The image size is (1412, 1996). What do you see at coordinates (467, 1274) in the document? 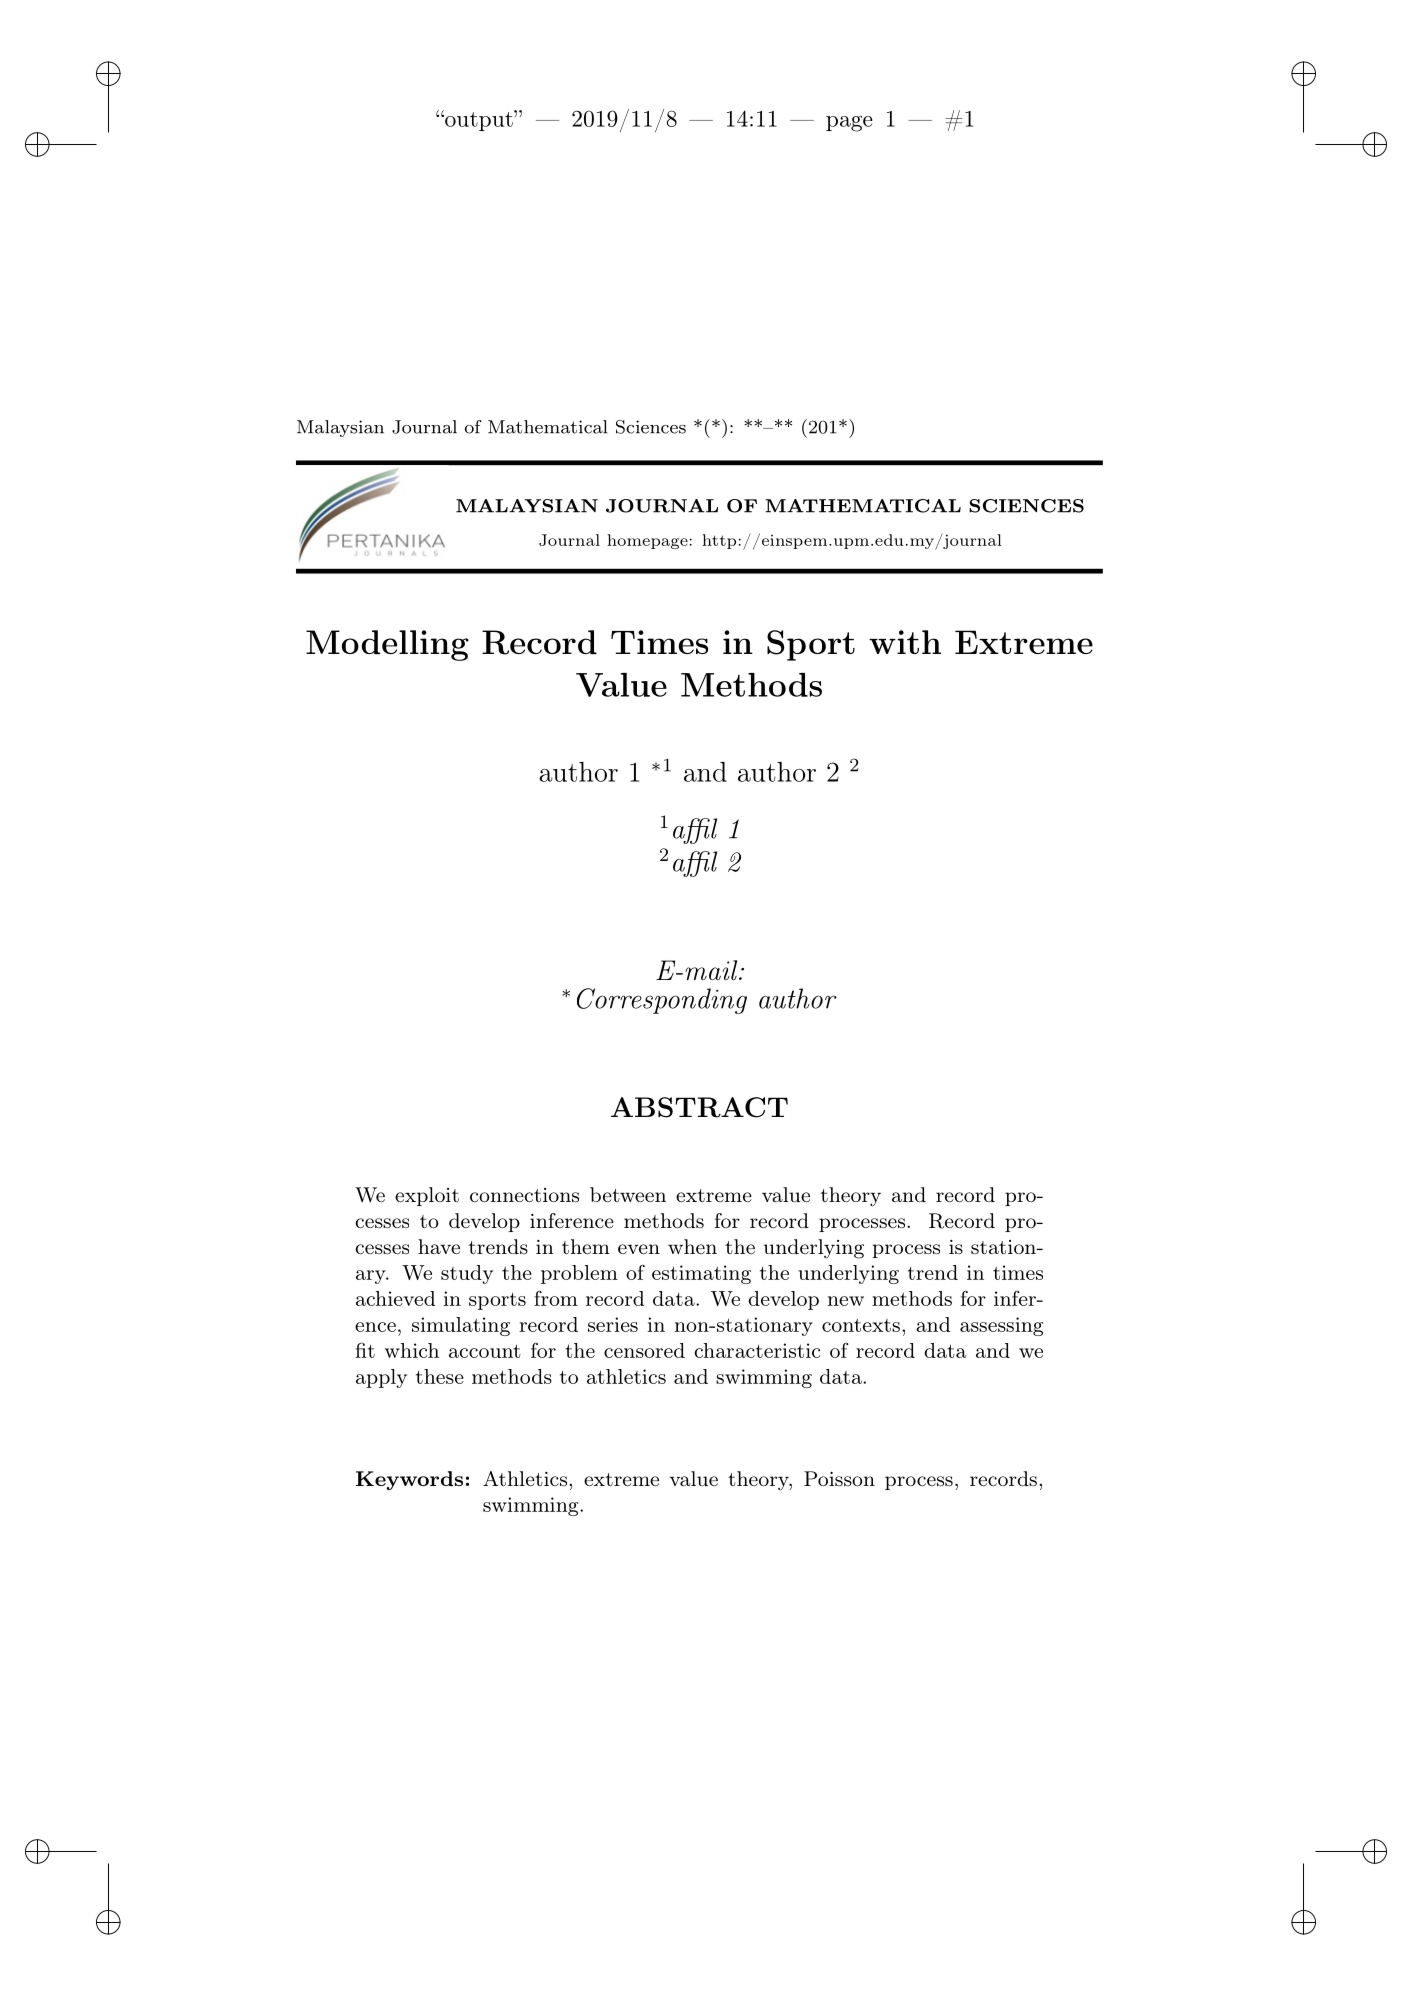
I see `study` at bounding box center [467, 1274].
